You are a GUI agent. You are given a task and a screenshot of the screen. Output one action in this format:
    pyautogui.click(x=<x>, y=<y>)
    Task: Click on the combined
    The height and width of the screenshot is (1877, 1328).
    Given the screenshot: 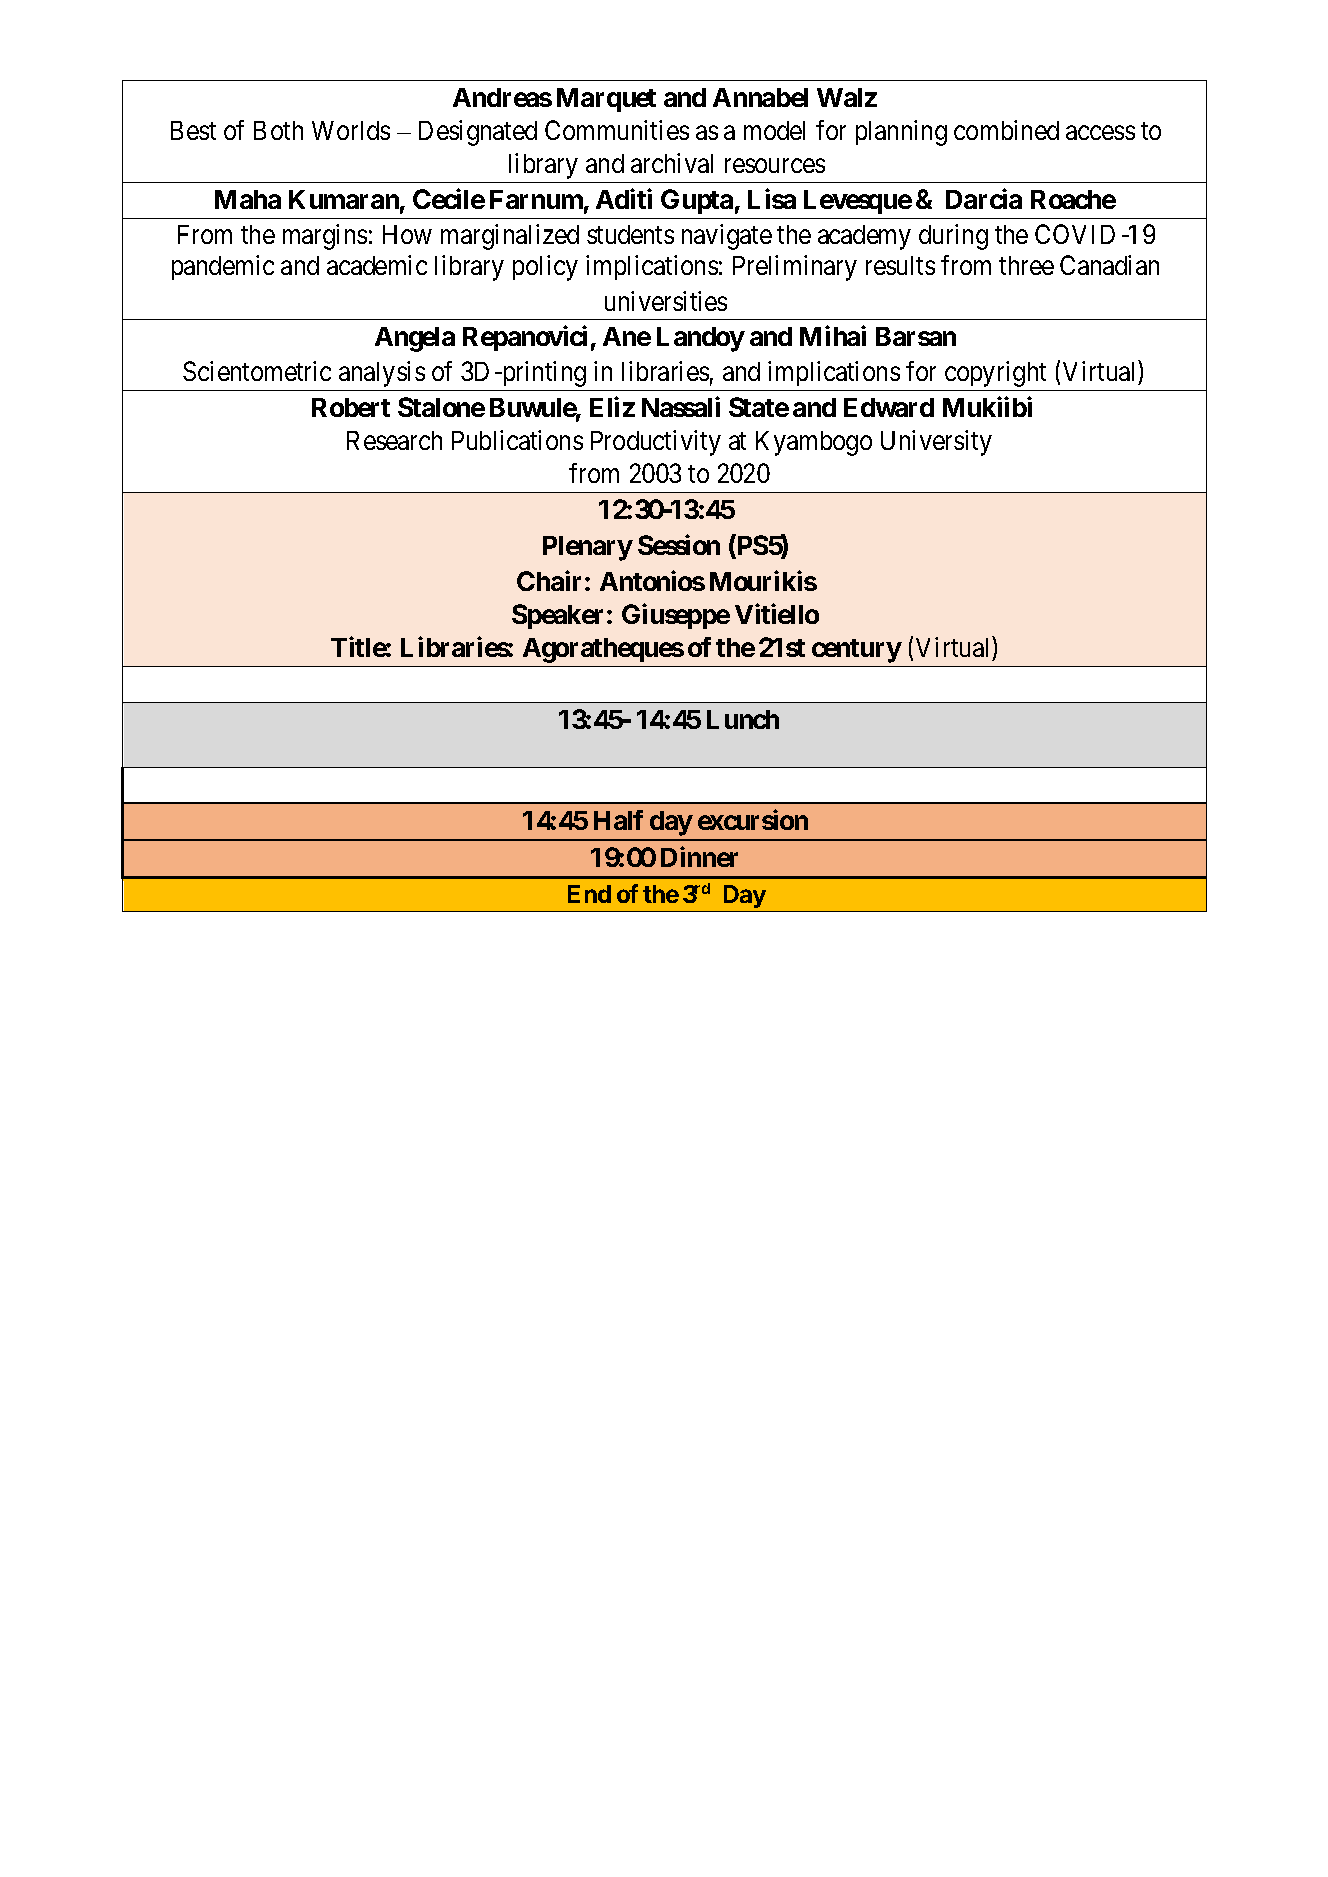 What is the action you would take?
    pyautogui.click(x=1006, y=130)
